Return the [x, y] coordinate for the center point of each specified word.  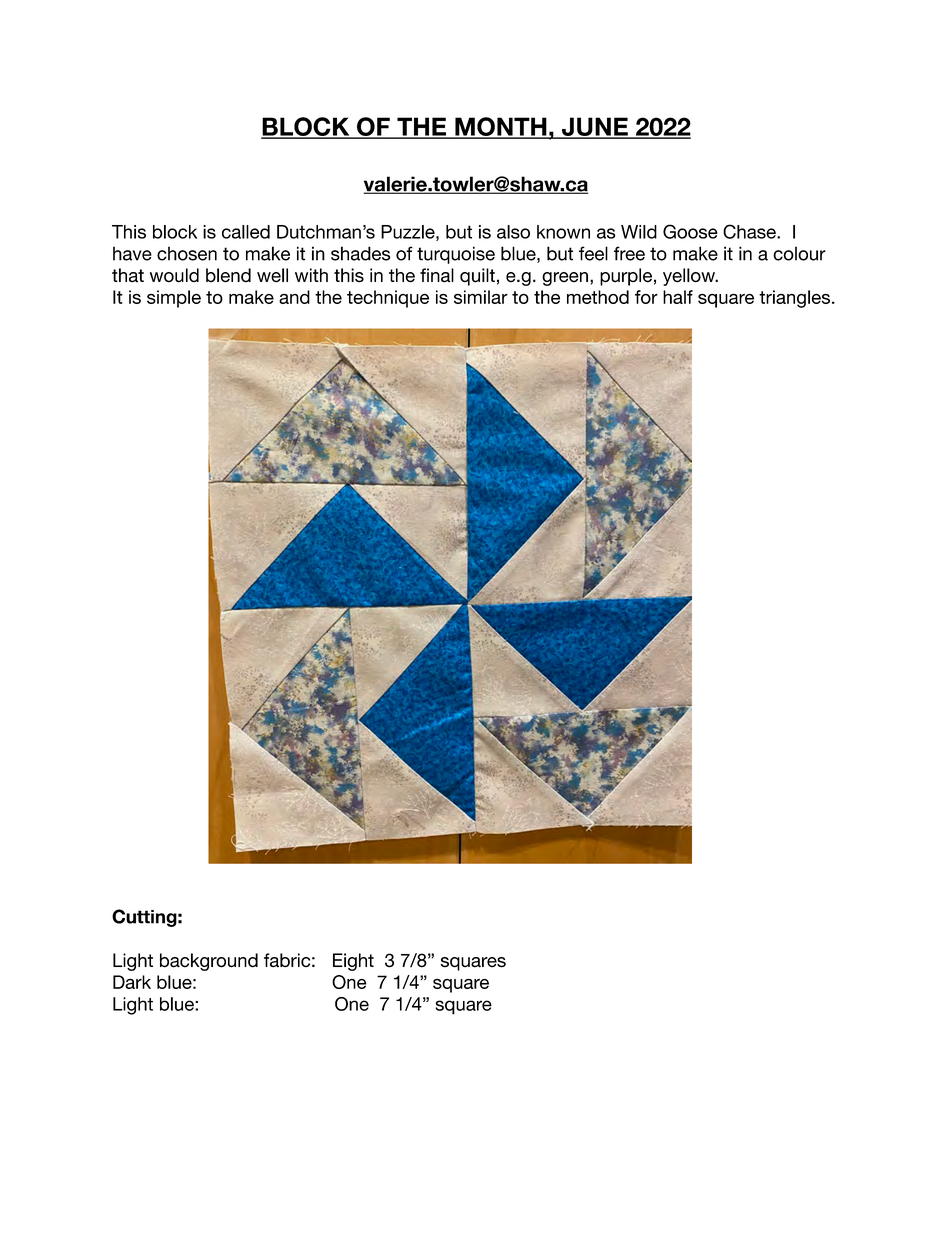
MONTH [501, 127]
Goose [690, 231]
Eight [353, 962]
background [209, 962]
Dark [132, 982]
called [246, 232]
